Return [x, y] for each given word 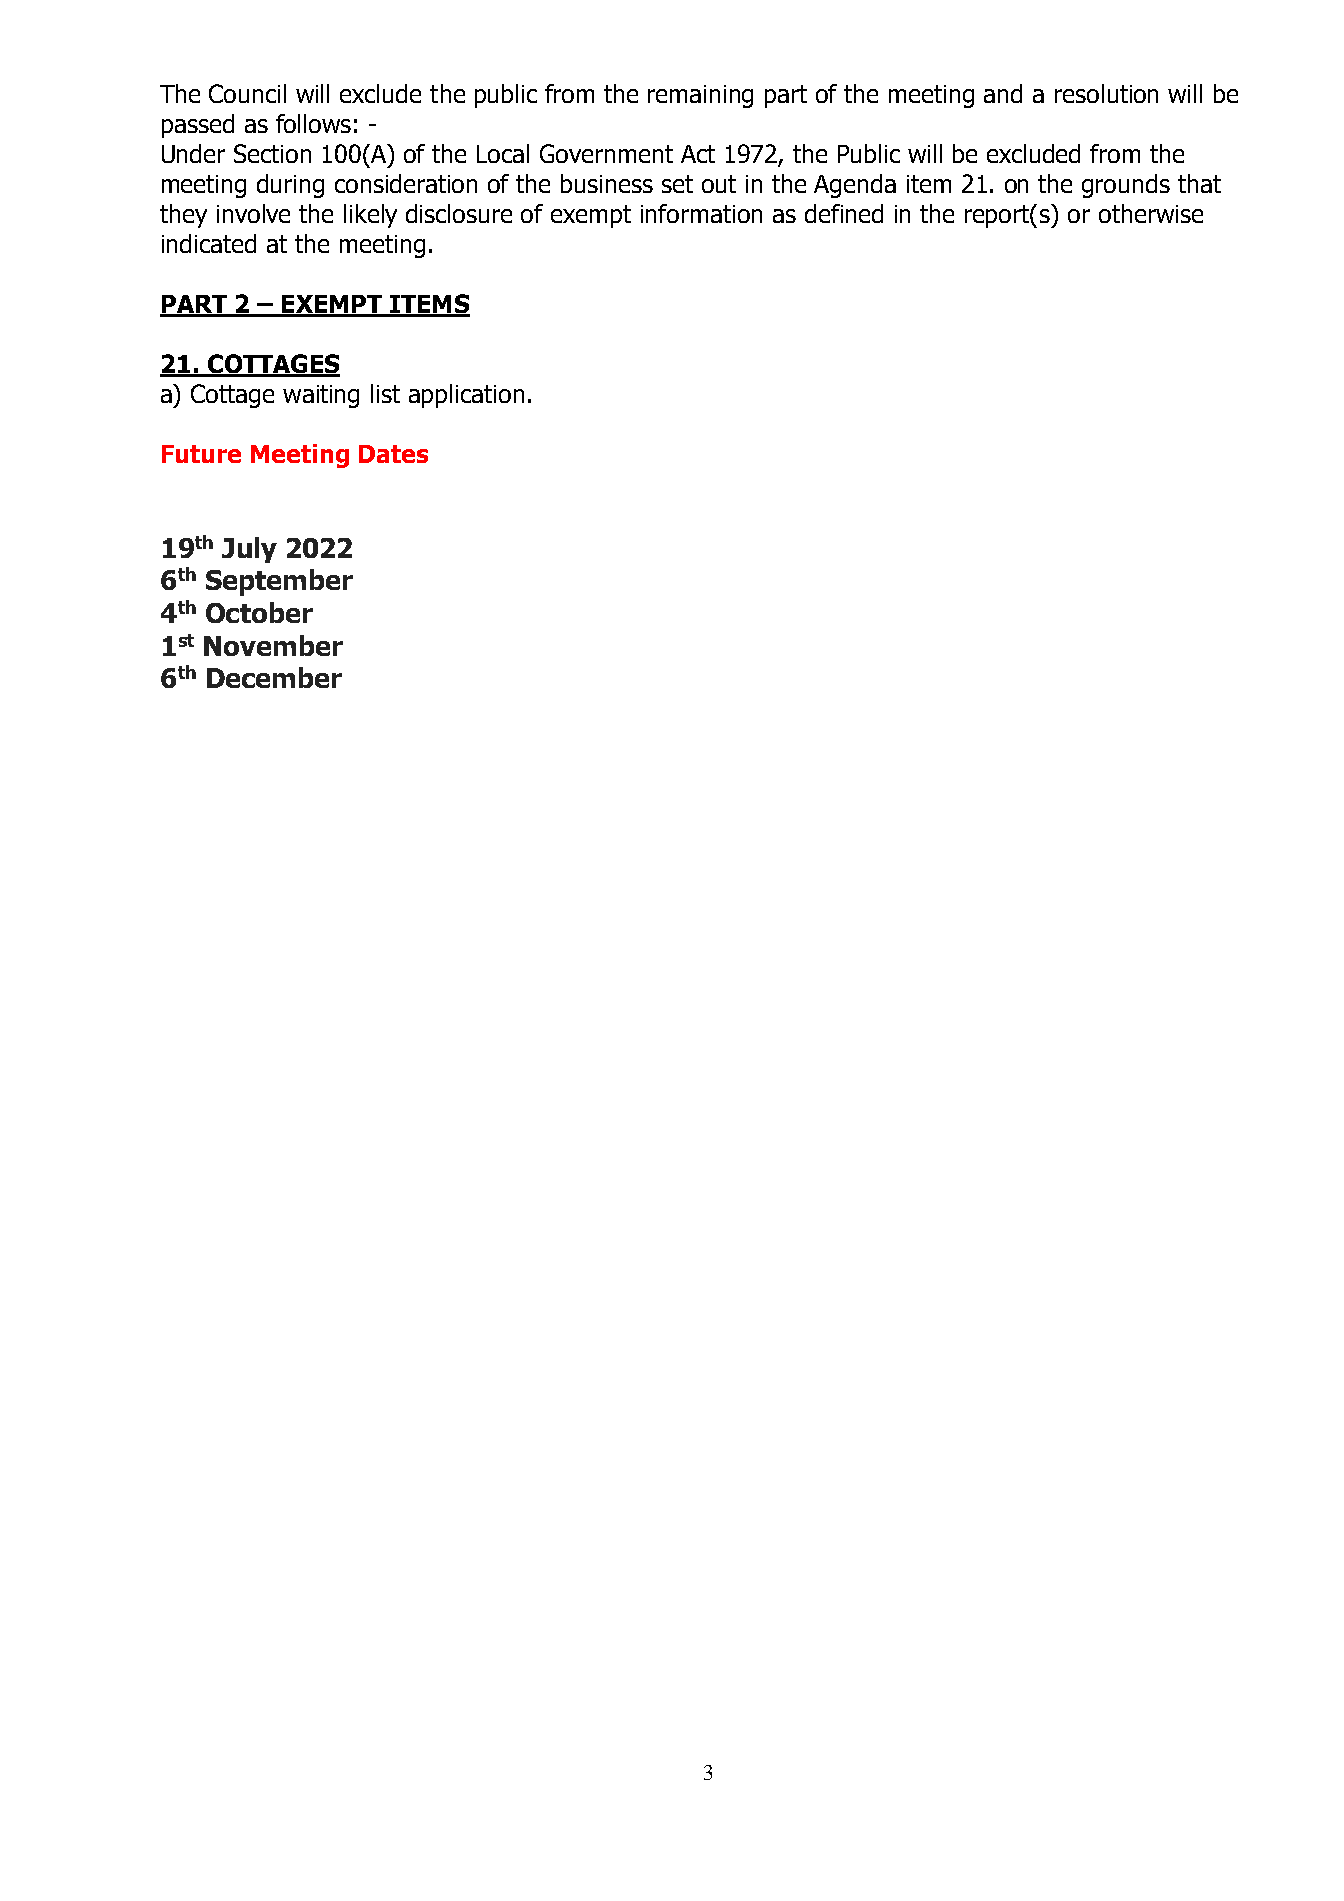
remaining [700, 96]
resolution [1106, 93]
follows [313, 123]
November [273, 645]
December [274, 677]
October [259, 612]
